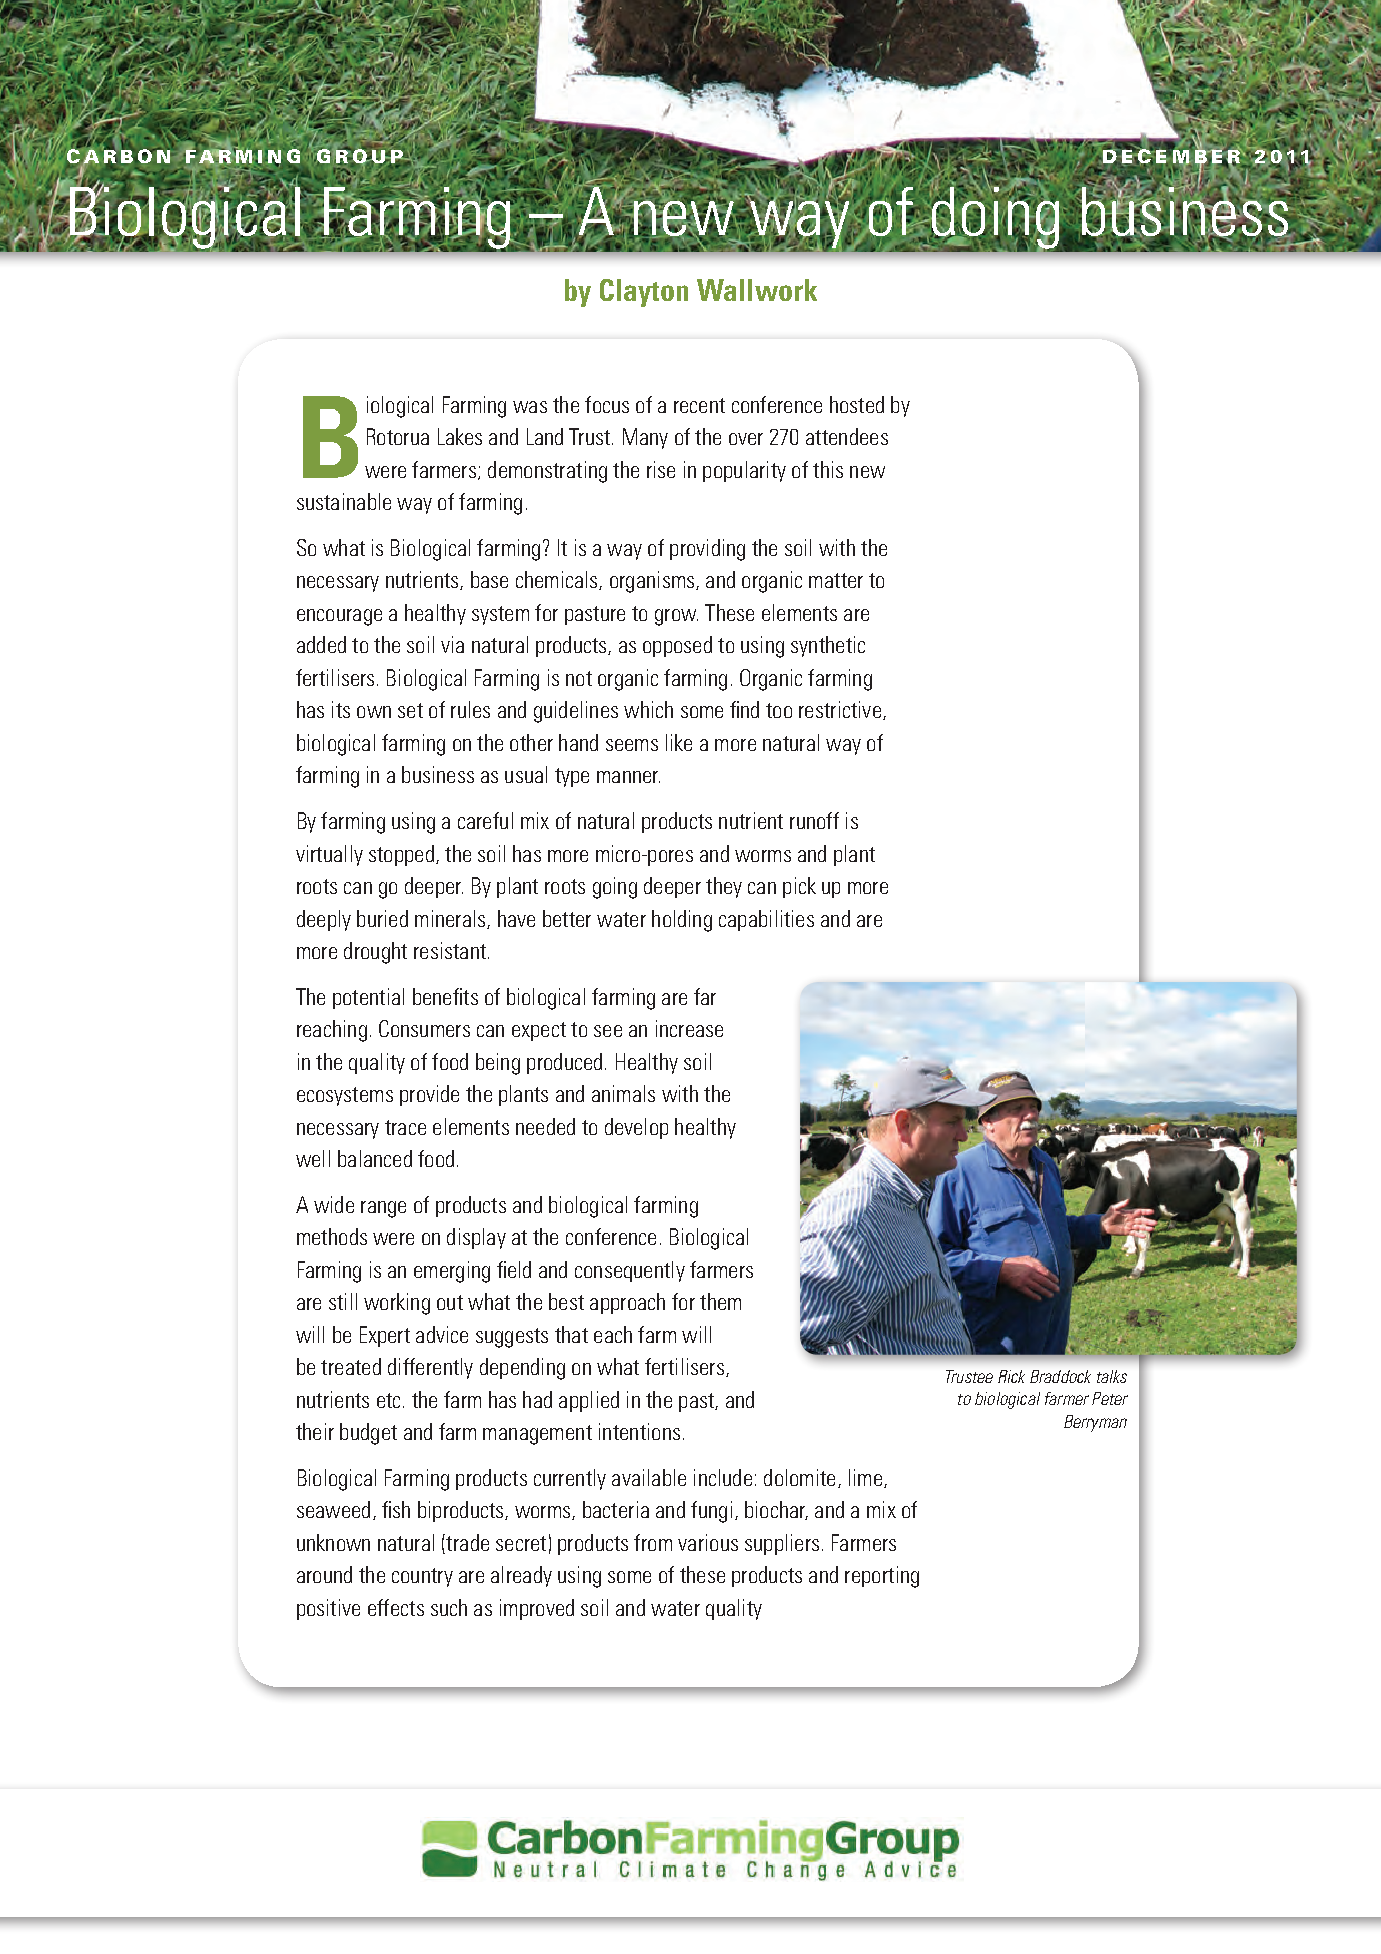 Image resolution: width=1381 pixels, height=1954 pixels. What do you see at coordinates (799, 887) in the screenshot?
I see `pick` at bounding box center [799, 887].
